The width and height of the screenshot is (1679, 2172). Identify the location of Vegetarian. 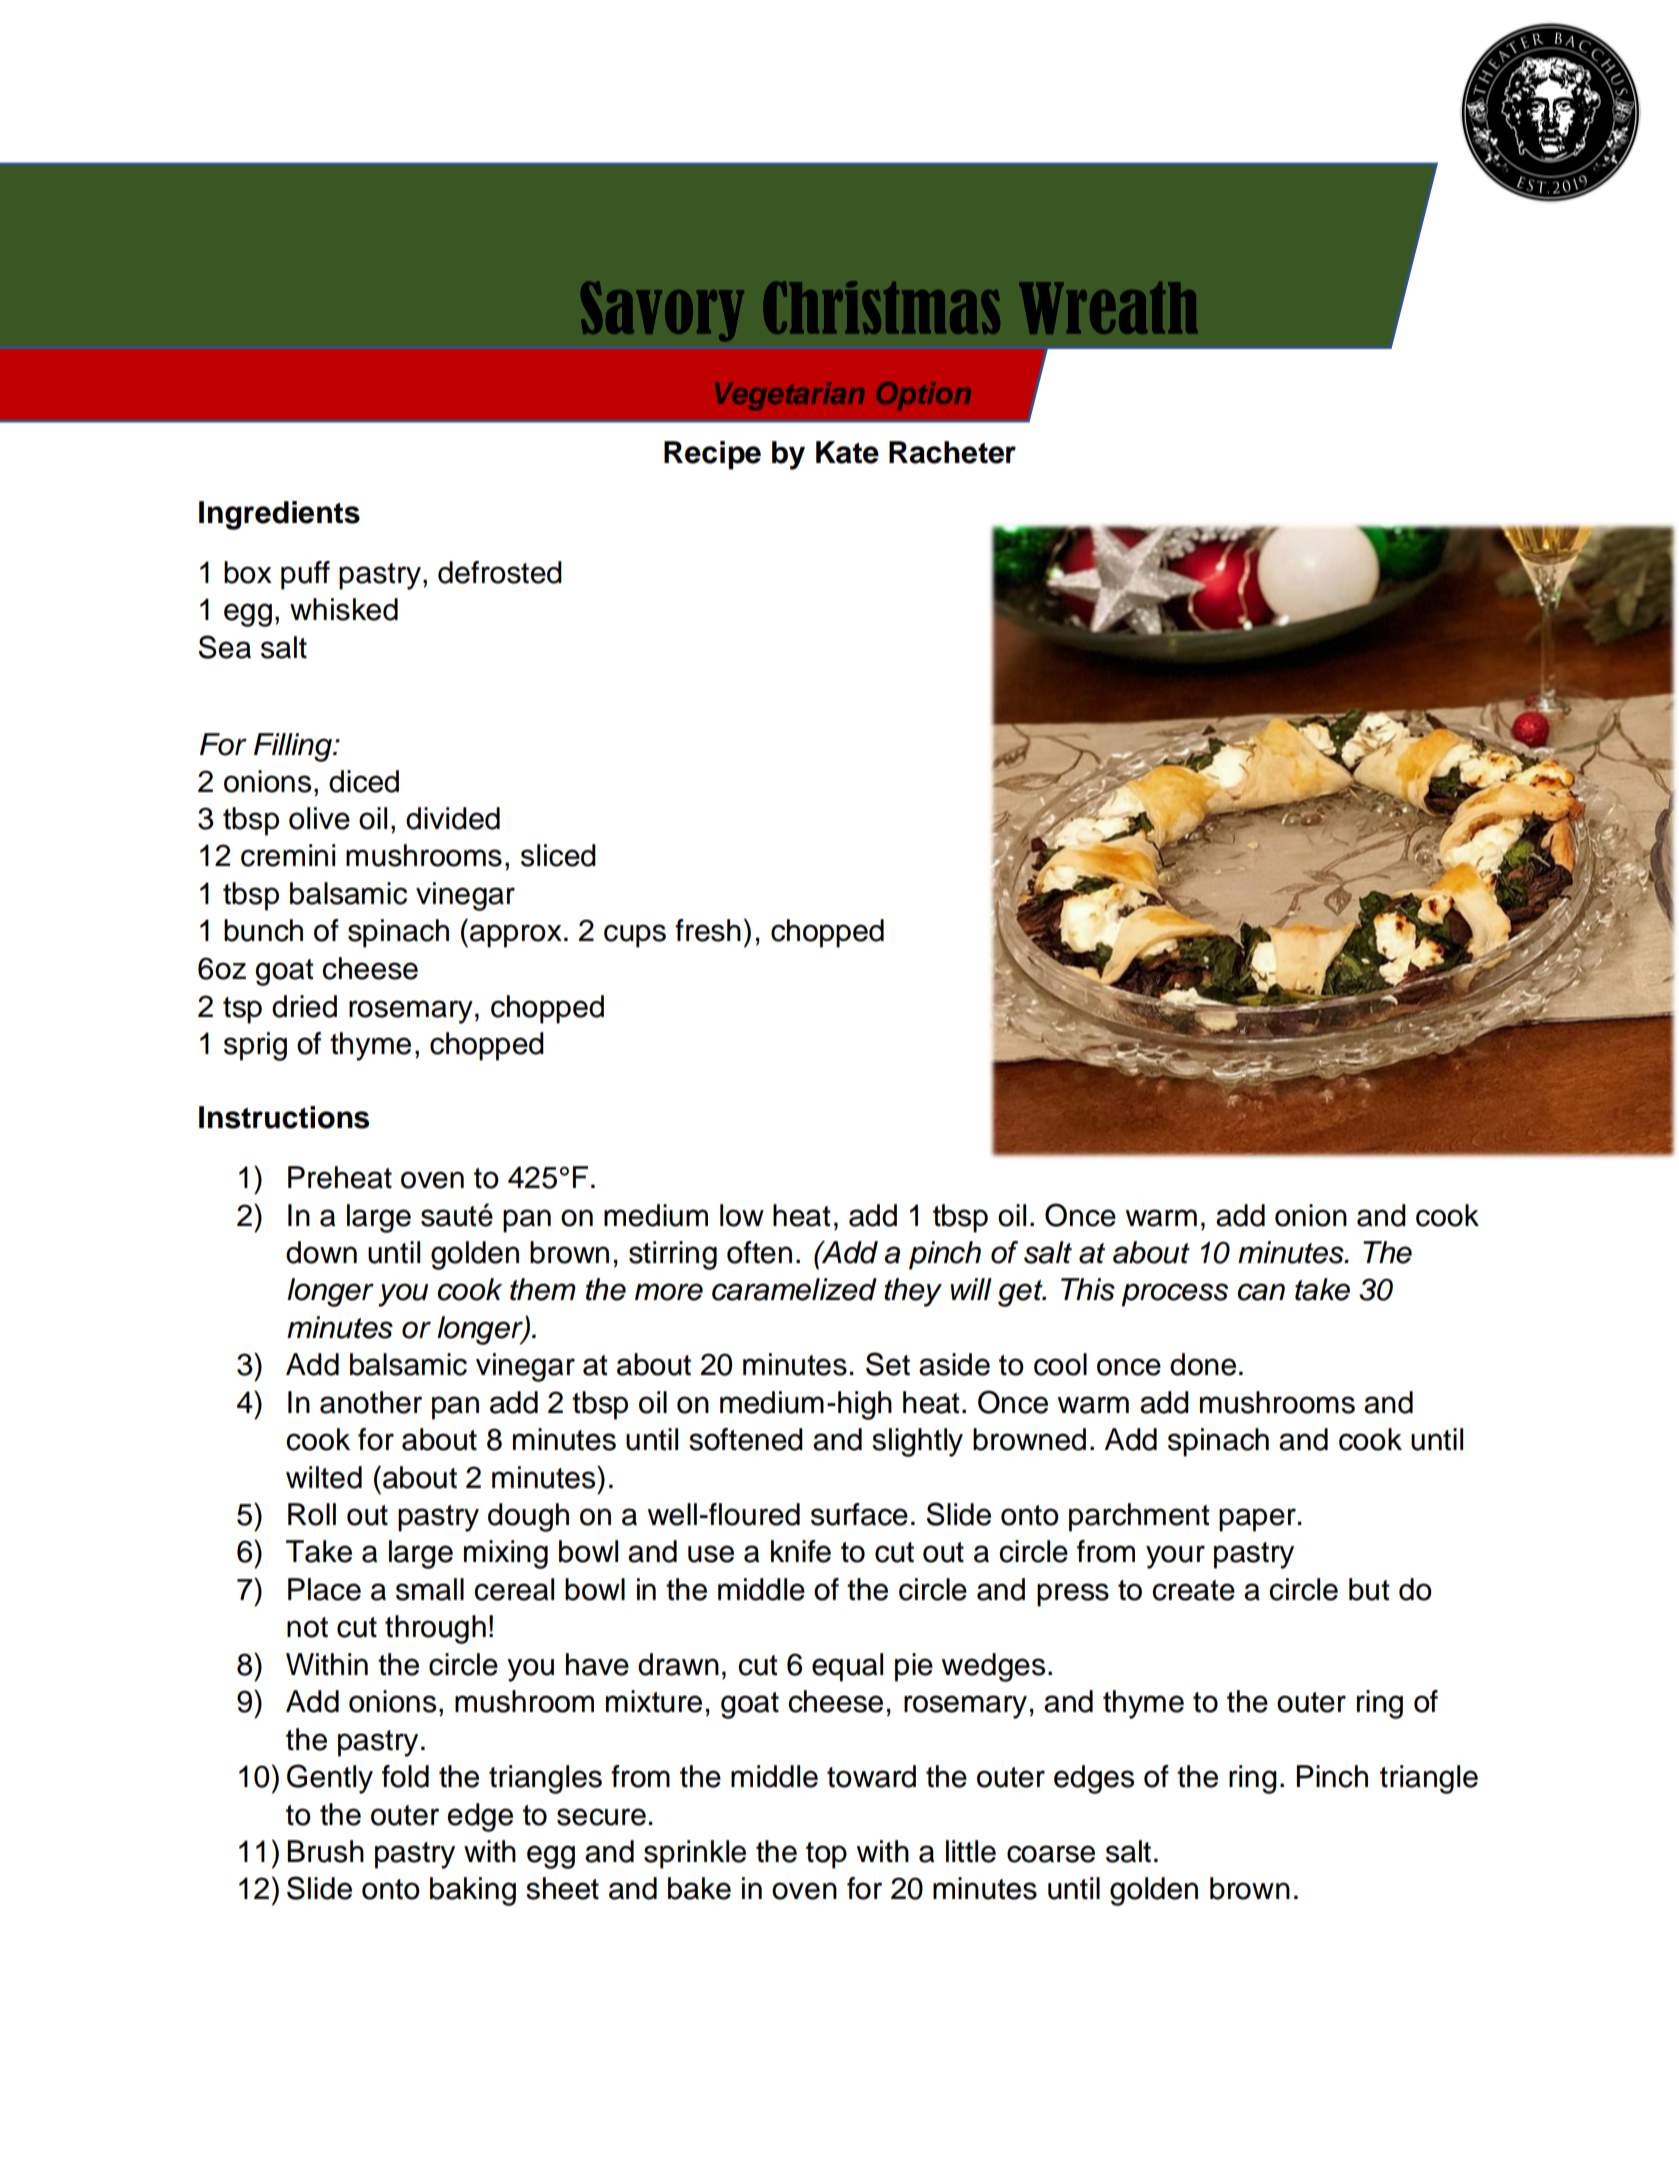
(789, 396).
